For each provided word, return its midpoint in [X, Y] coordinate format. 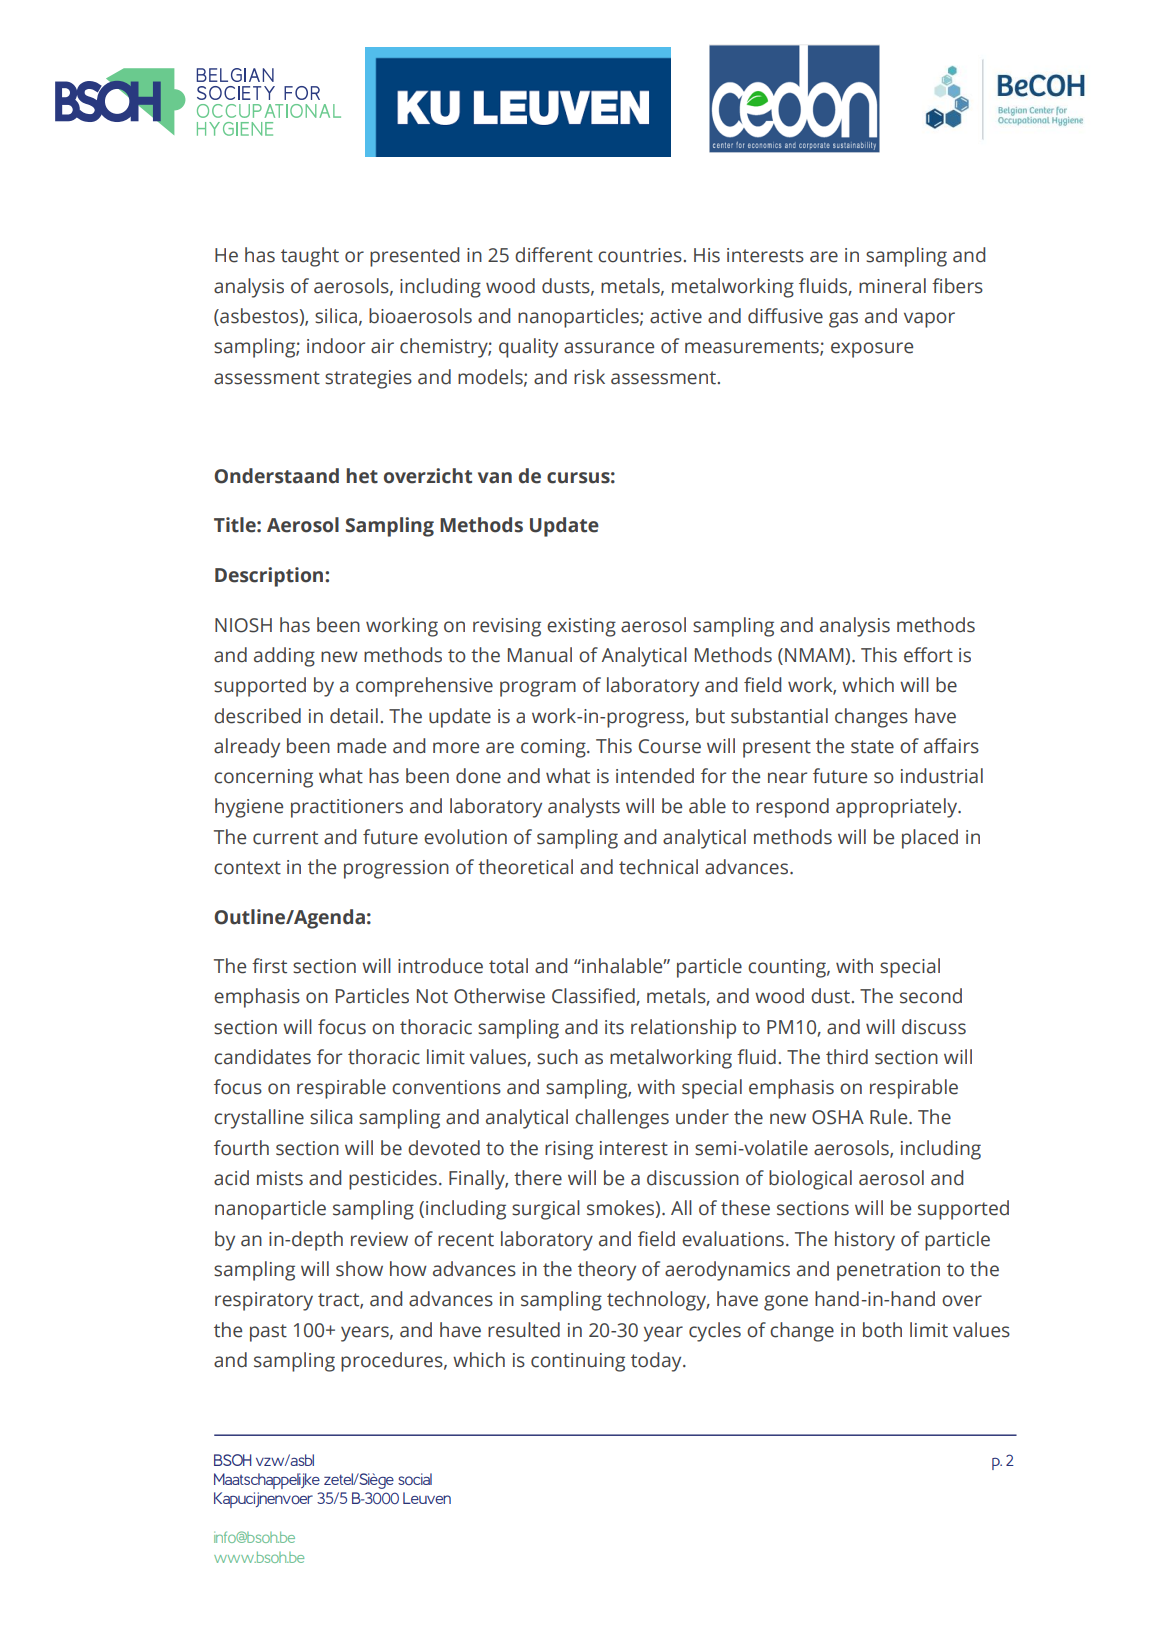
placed [930, 839]
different [554, 255]
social [415, 1479]
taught [310, 257]
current [285, 838]
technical [658, 867]
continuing [578, 1362]
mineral [892, 286]
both [882, 1330]
